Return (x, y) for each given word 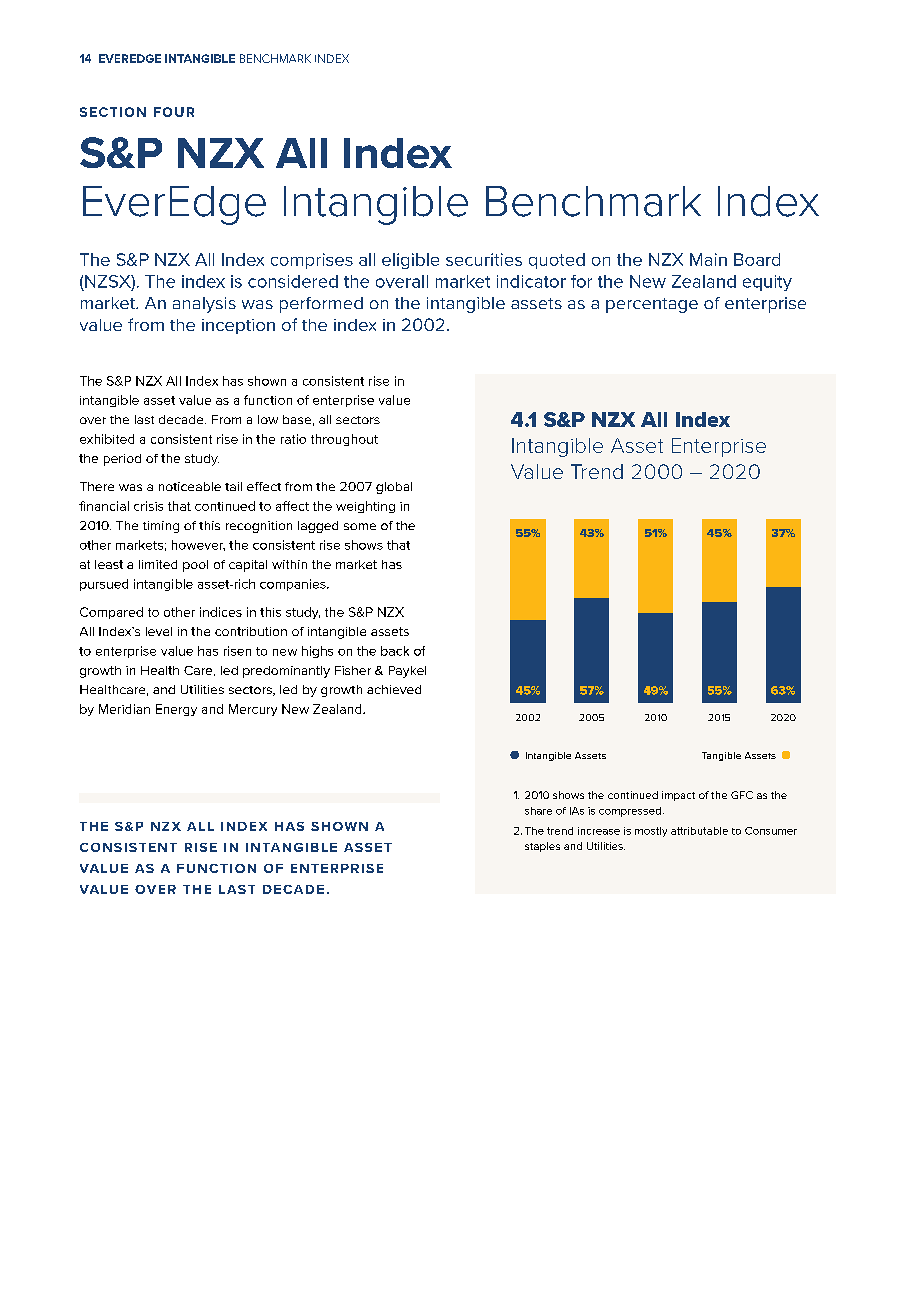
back (395, 651)
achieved (394, 689)
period (122, 460)
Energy (176, 710)
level (159, 631)
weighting (365, 507)
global (394, 488)
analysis (204, 305)
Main (708, 259)
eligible (410, 261)
